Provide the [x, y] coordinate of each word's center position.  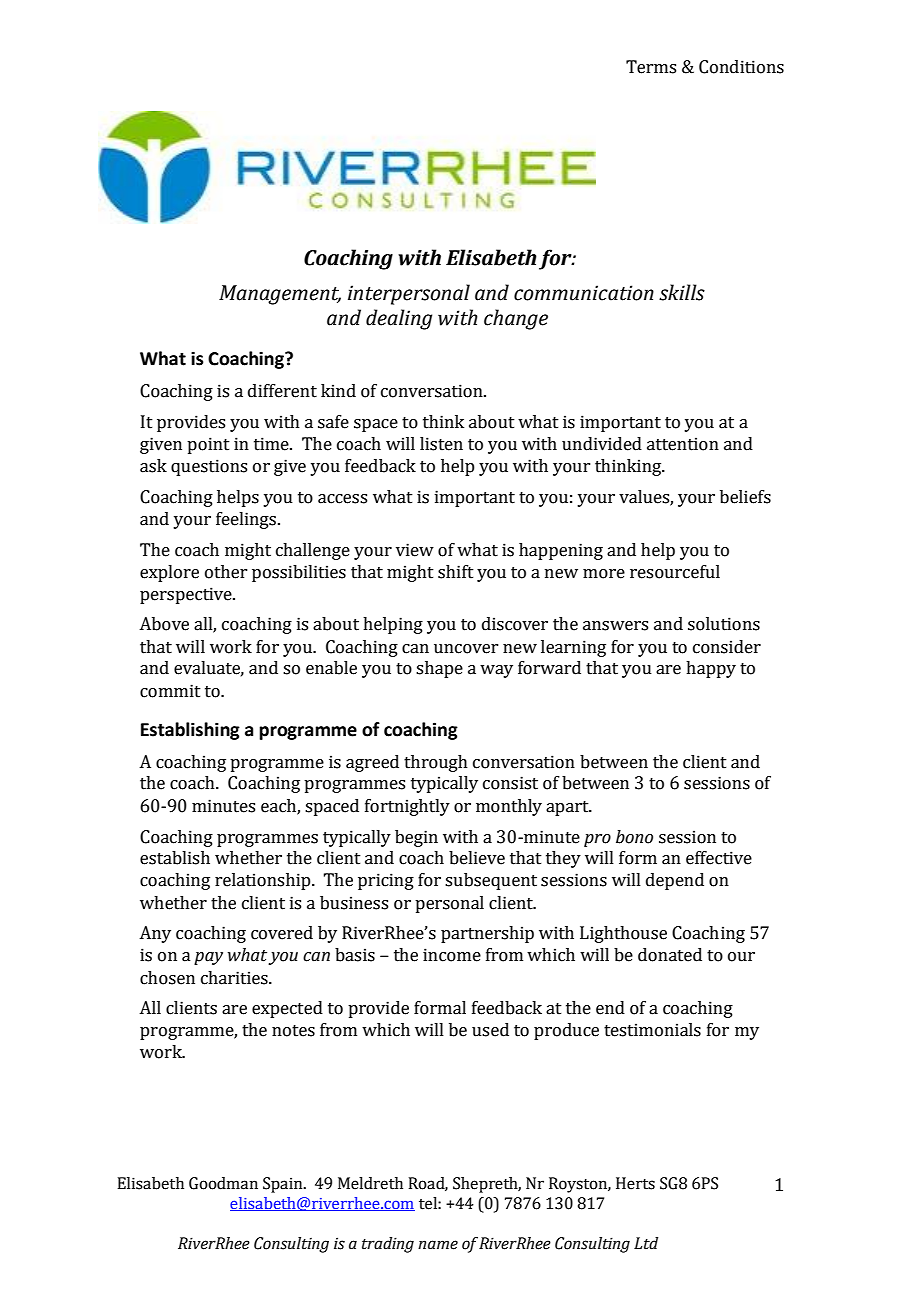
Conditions [741, 67]
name [438, 1245]
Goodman [223, 1183]
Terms [651, 67]
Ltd [646, 1243]
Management [280, 295]
